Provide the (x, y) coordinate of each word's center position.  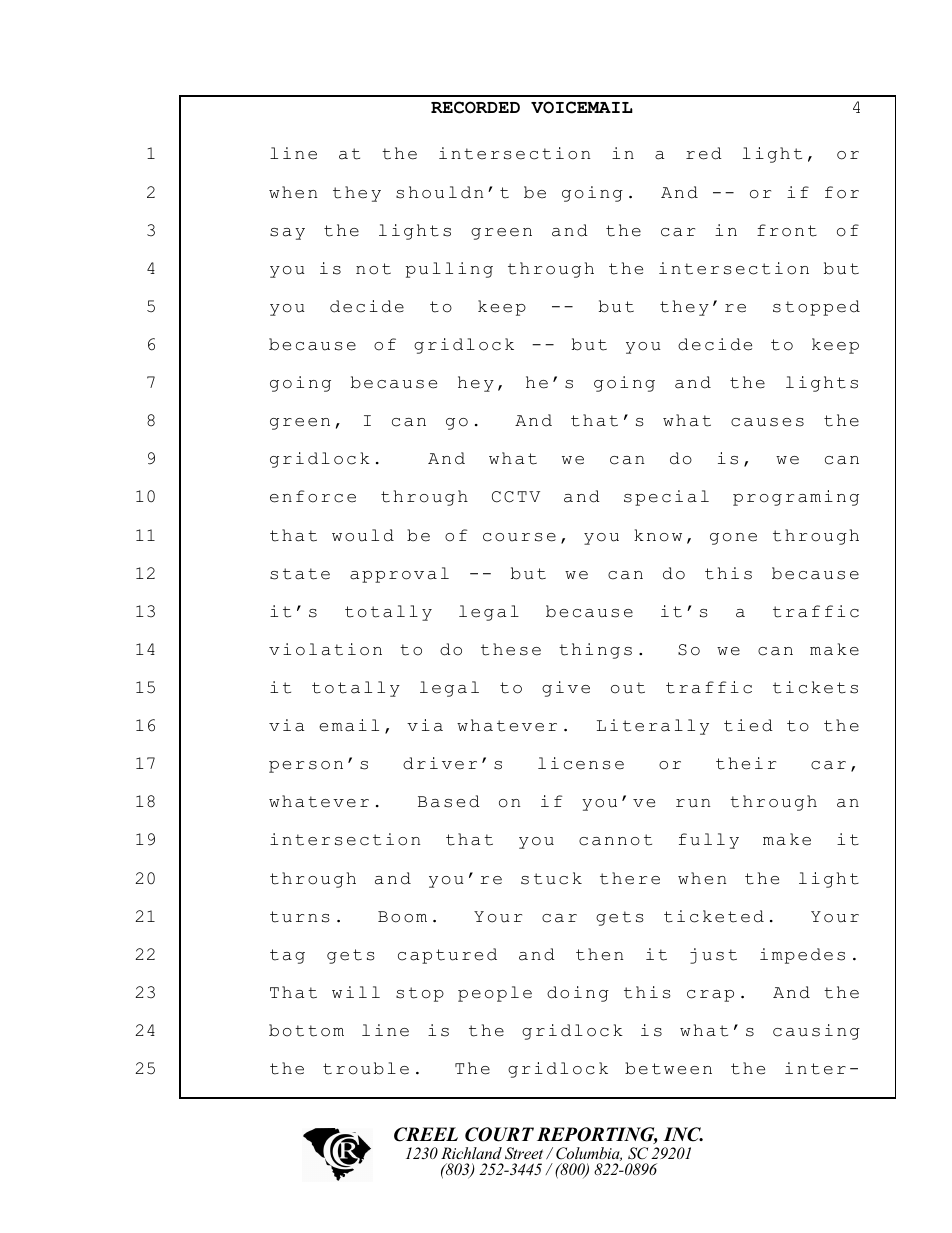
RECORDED (475, 107)
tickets (815, 687)
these (511, 649)
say (287, 234)
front (787, 230)
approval (399, 575)
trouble (366, 1068)
